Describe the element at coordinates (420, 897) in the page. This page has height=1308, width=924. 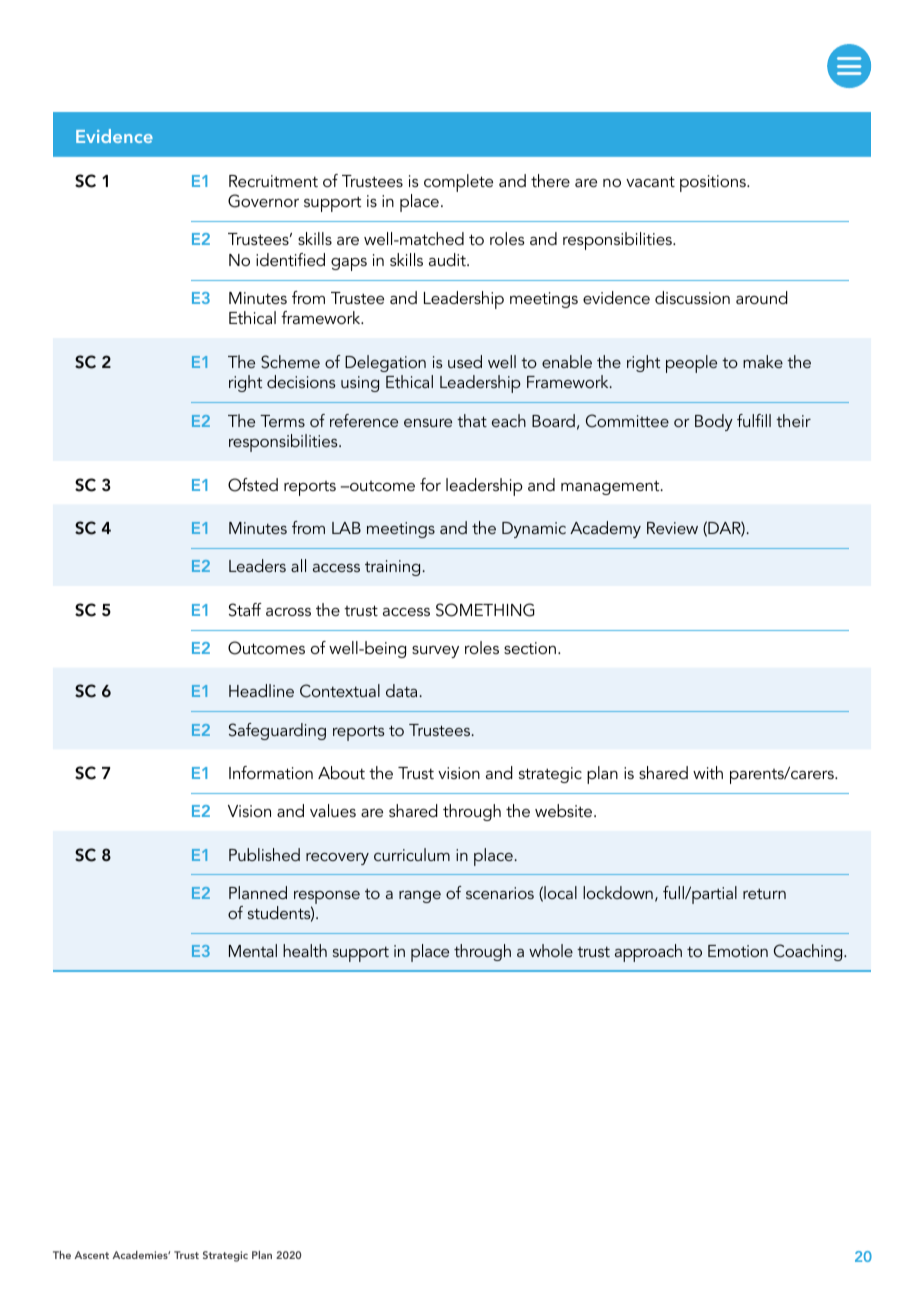
I see `range` at that location.
